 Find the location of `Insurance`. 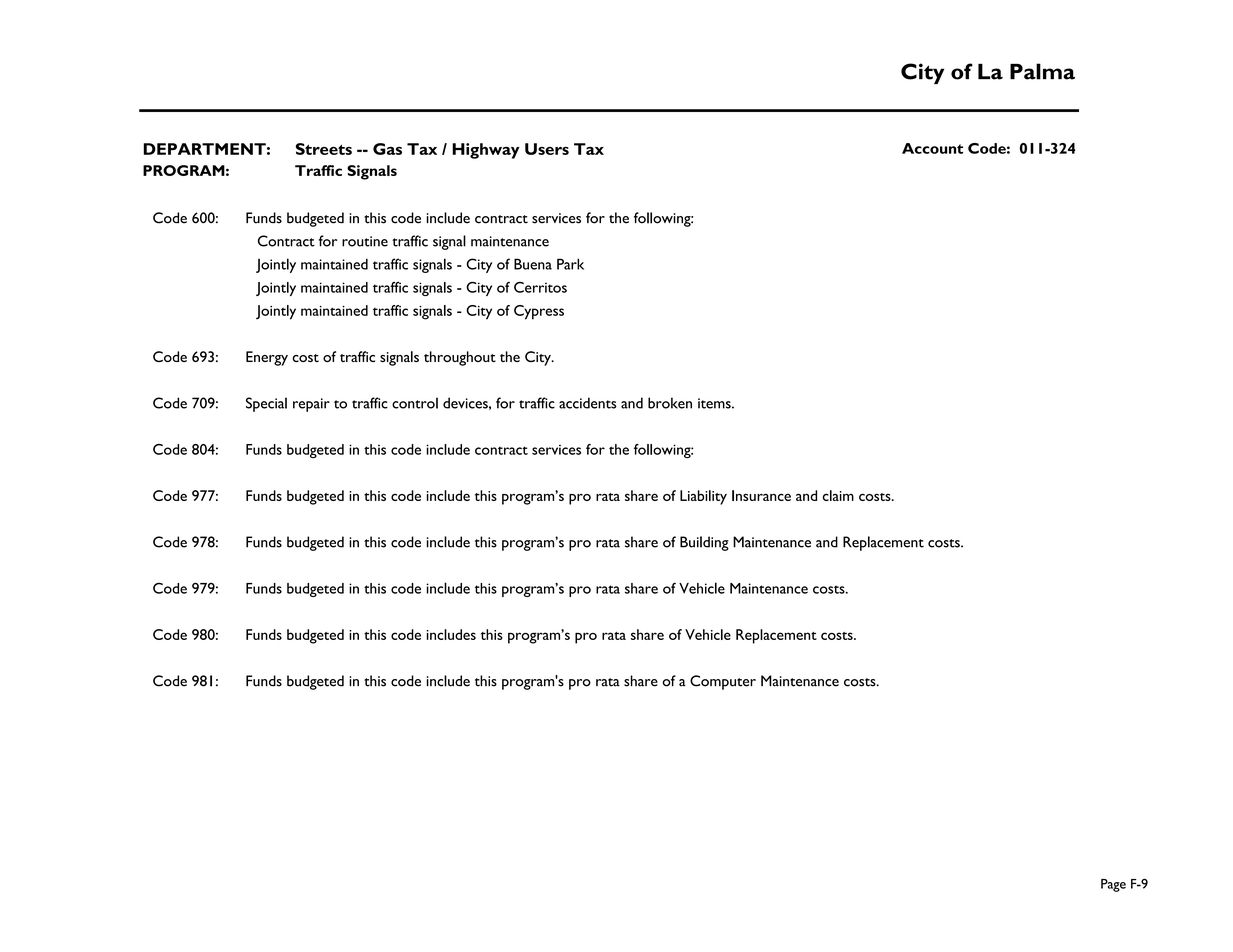

Insurance is located at coordinates (761, 495).
